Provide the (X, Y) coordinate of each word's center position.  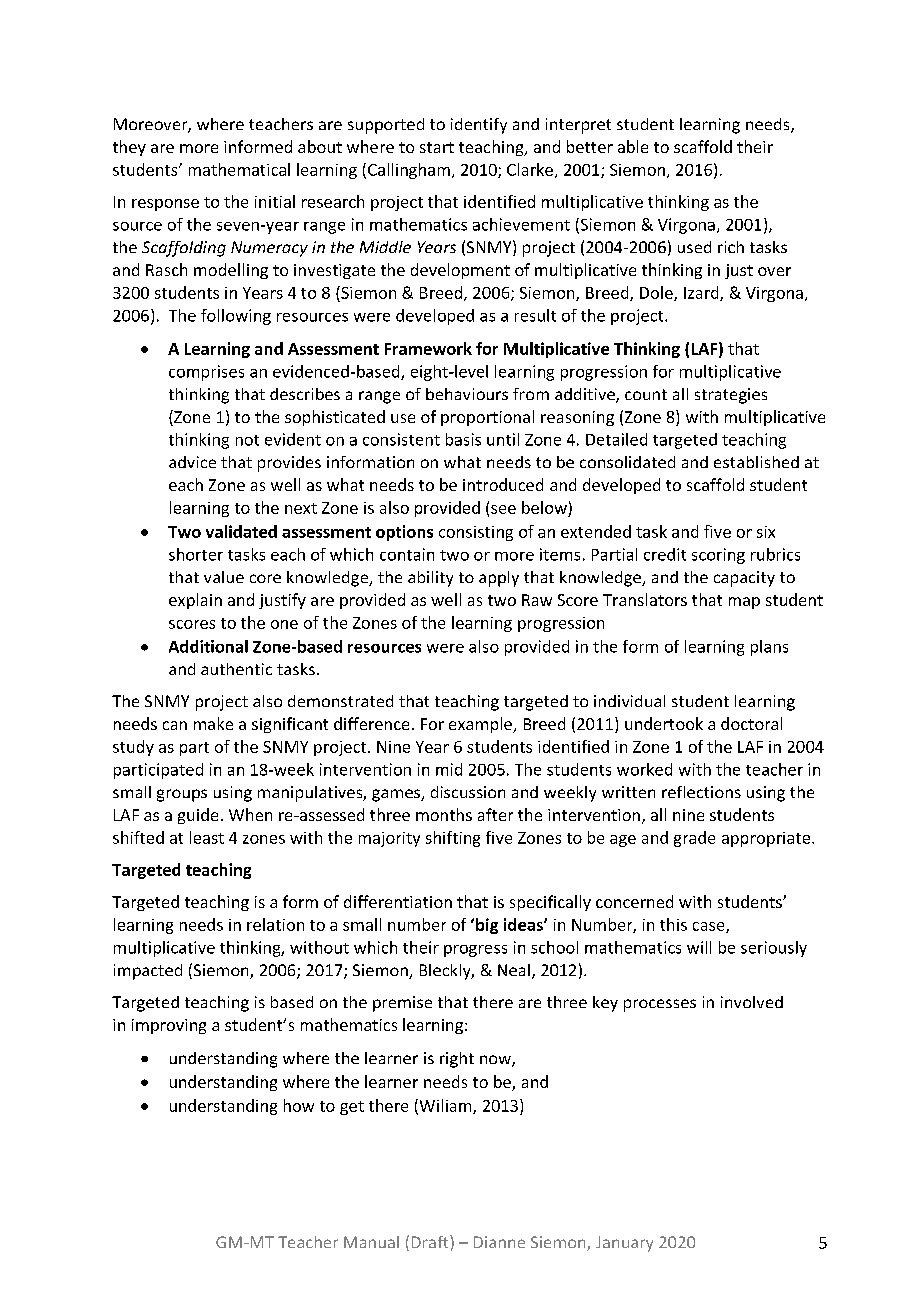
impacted (148, 972)
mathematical (239, 169)
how (299, 1105)
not (247, 440)
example (481, 725)
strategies (731, 396)
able (633, 146)
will (699, 947)
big (487, 926)
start (437, 147)
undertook (664, 723)
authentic (236, 669)
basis (463, 439)
